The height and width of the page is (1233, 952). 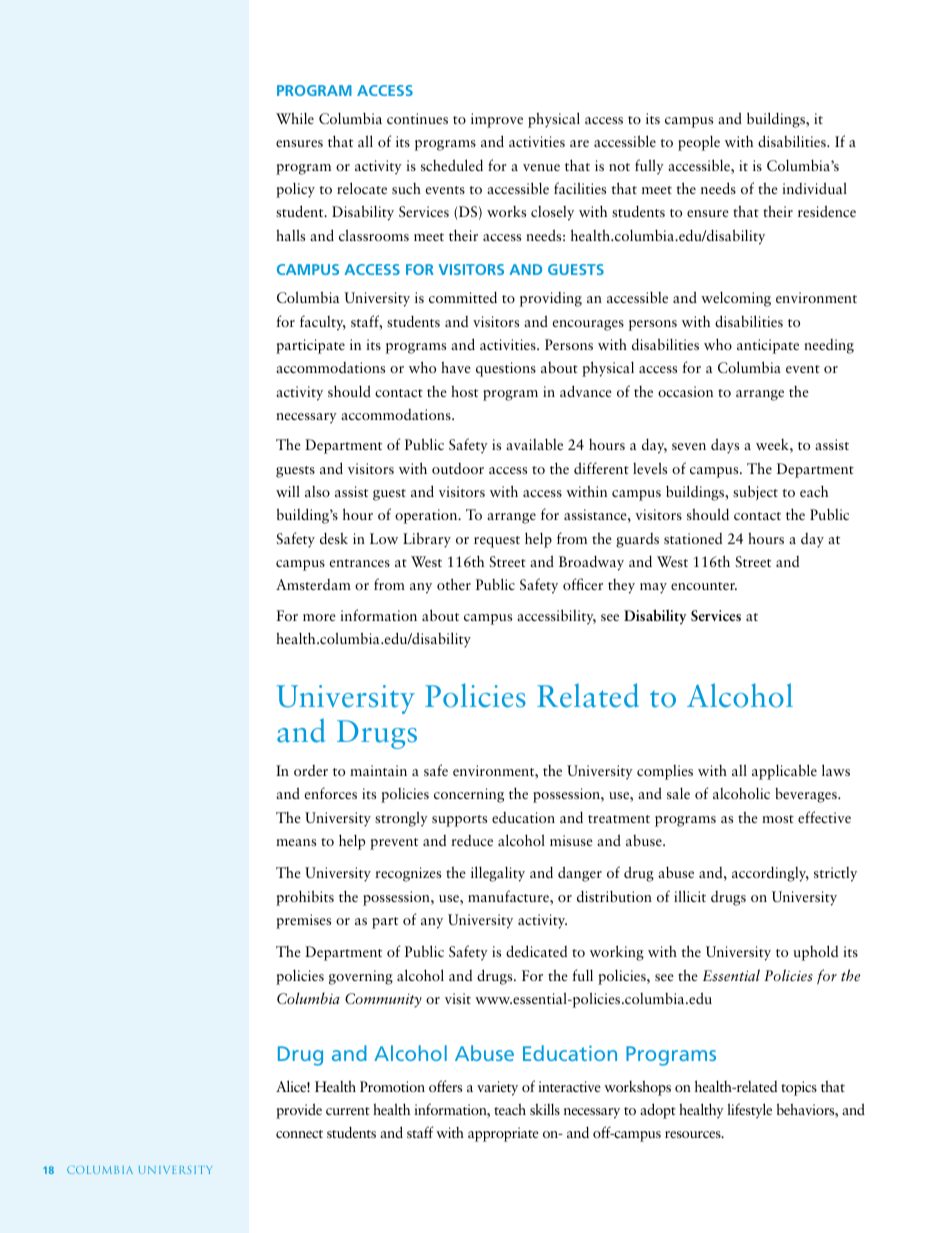 I want to click on encourages, so click(x=588, y=325).
